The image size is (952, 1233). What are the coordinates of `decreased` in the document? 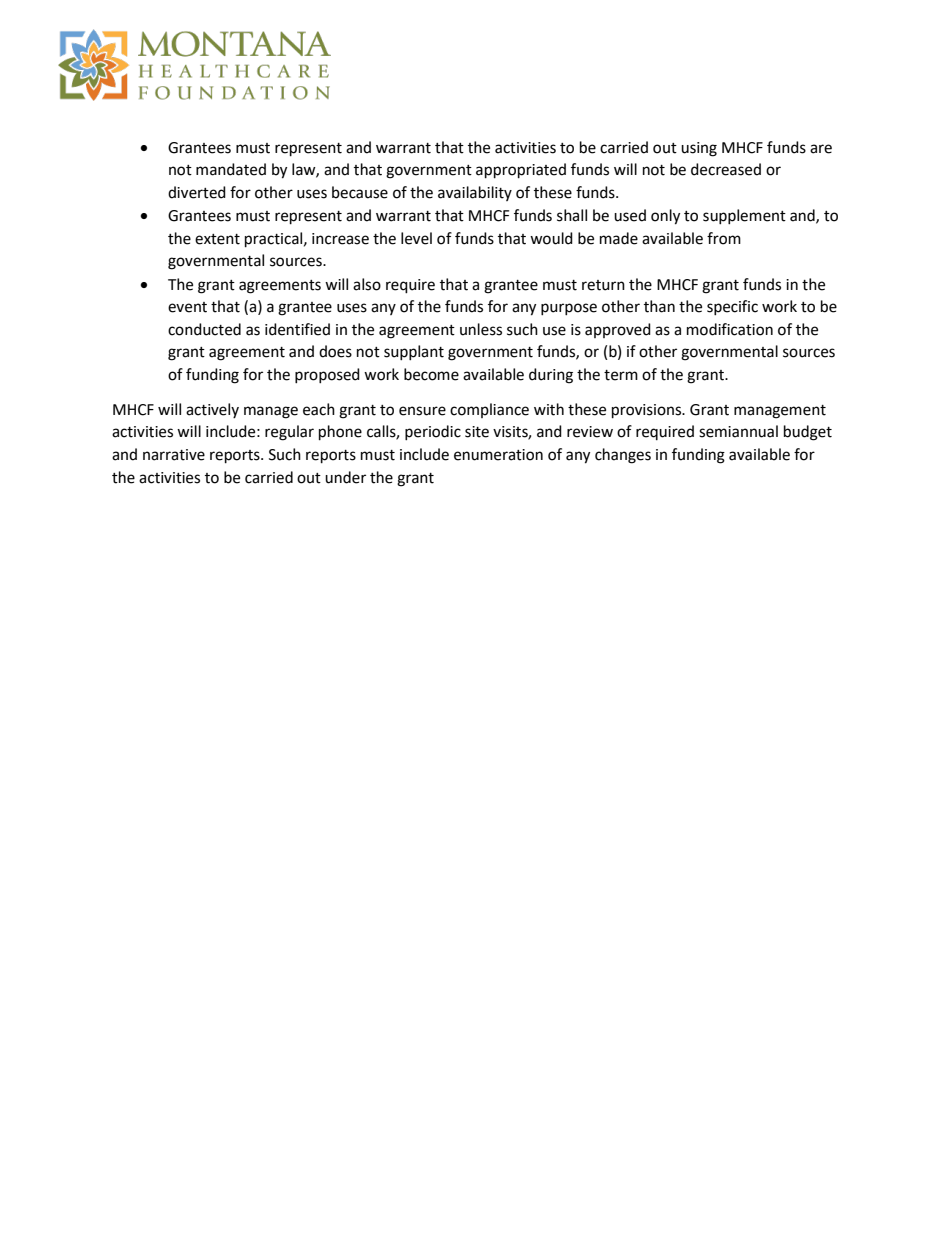 It's located at (726, 169).
